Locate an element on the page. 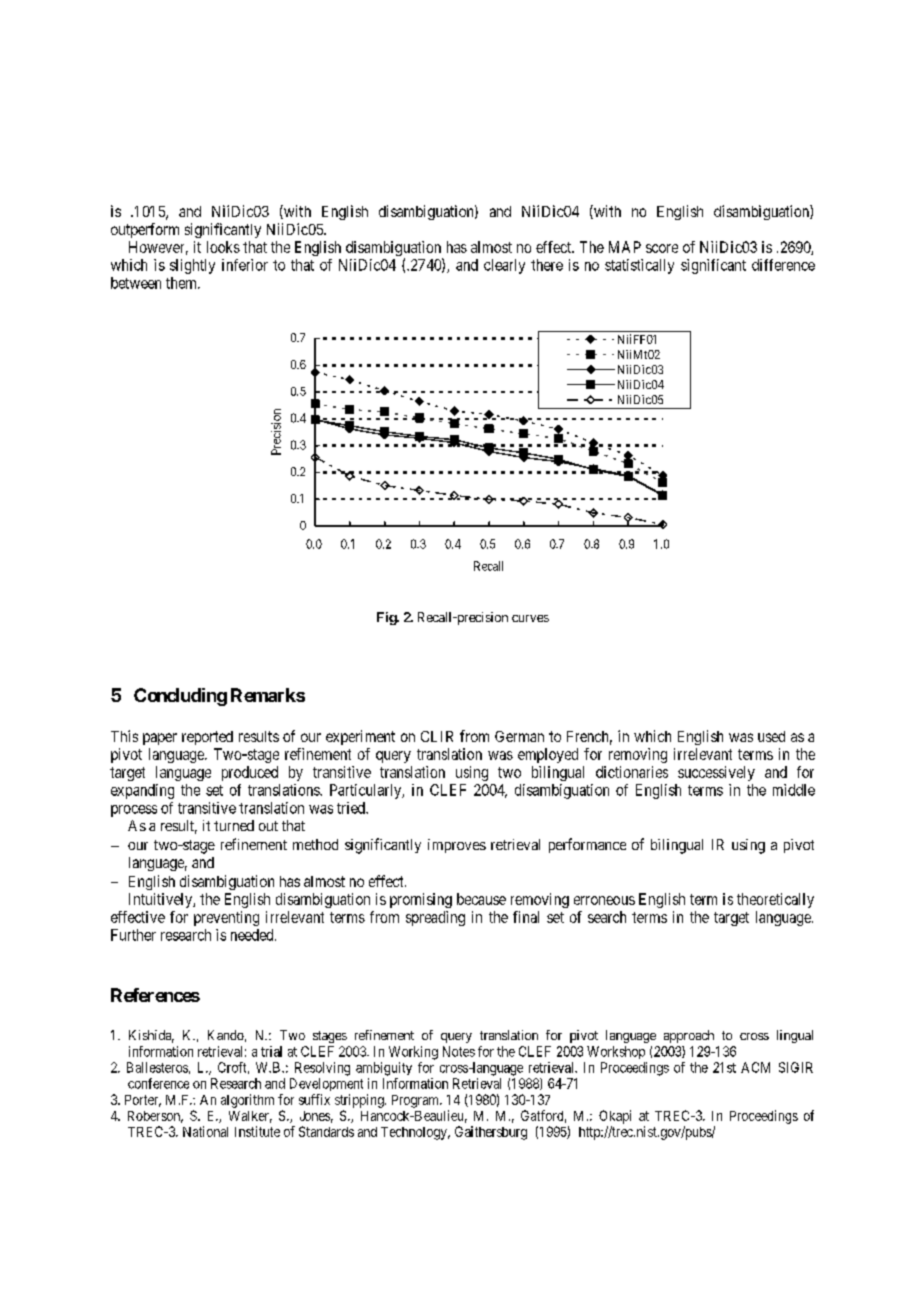  National is located at coordinates (205, 1131).
